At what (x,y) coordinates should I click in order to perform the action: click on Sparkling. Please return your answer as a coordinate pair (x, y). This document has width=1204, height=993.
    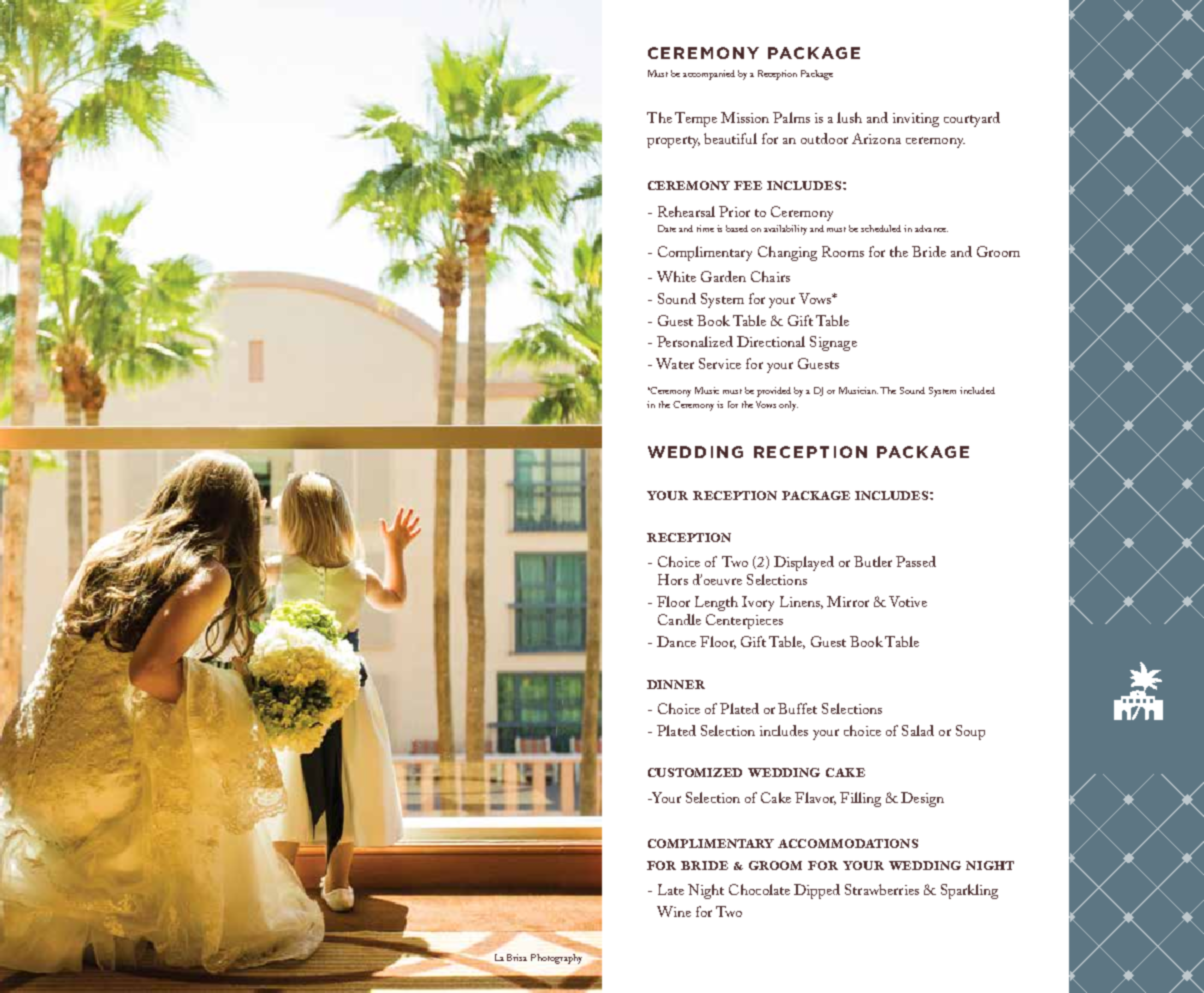
    Looking at the image, I should click on (969, 891).
